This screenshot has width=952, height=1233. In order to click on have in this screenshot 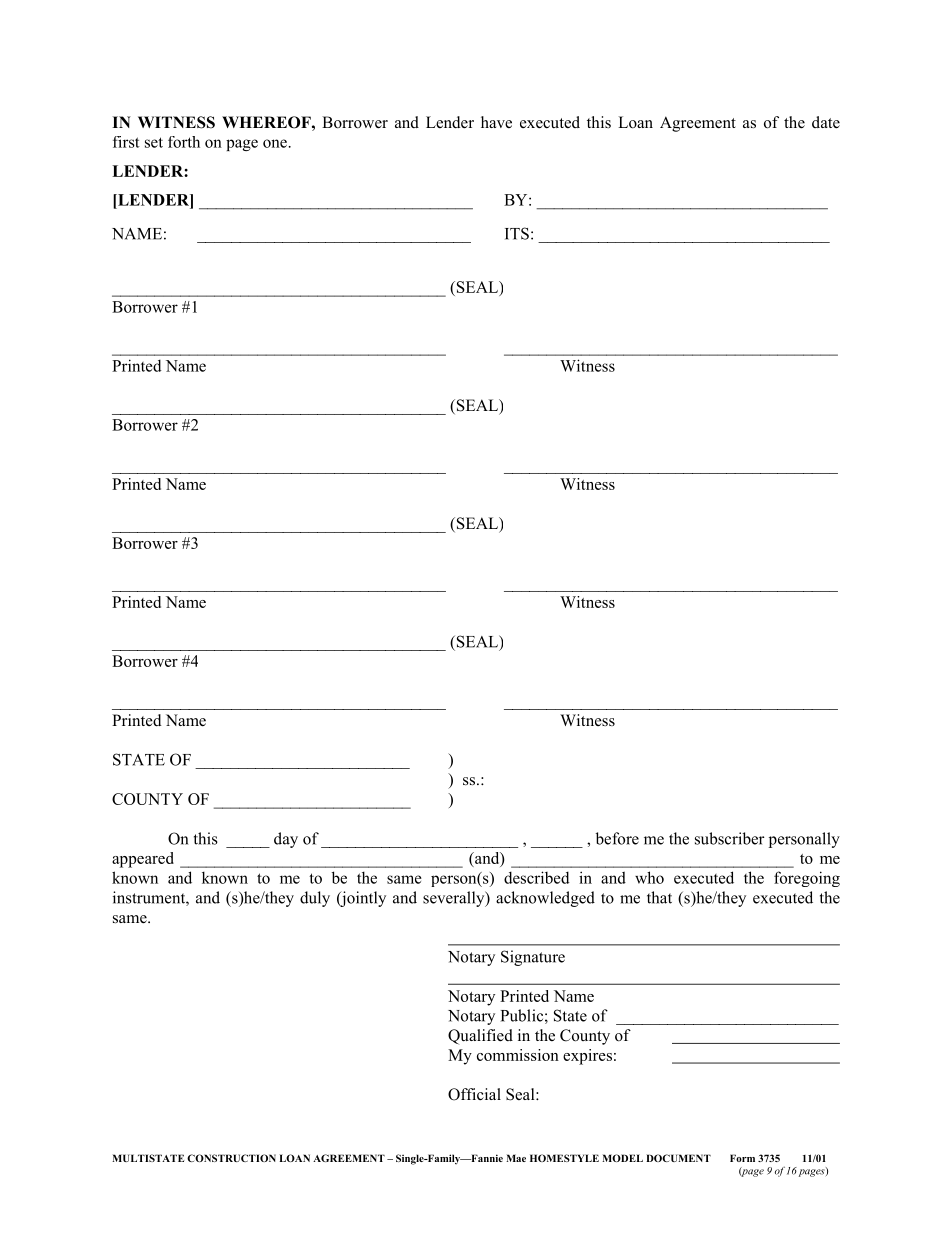, I will do `click(496, 122)`.
